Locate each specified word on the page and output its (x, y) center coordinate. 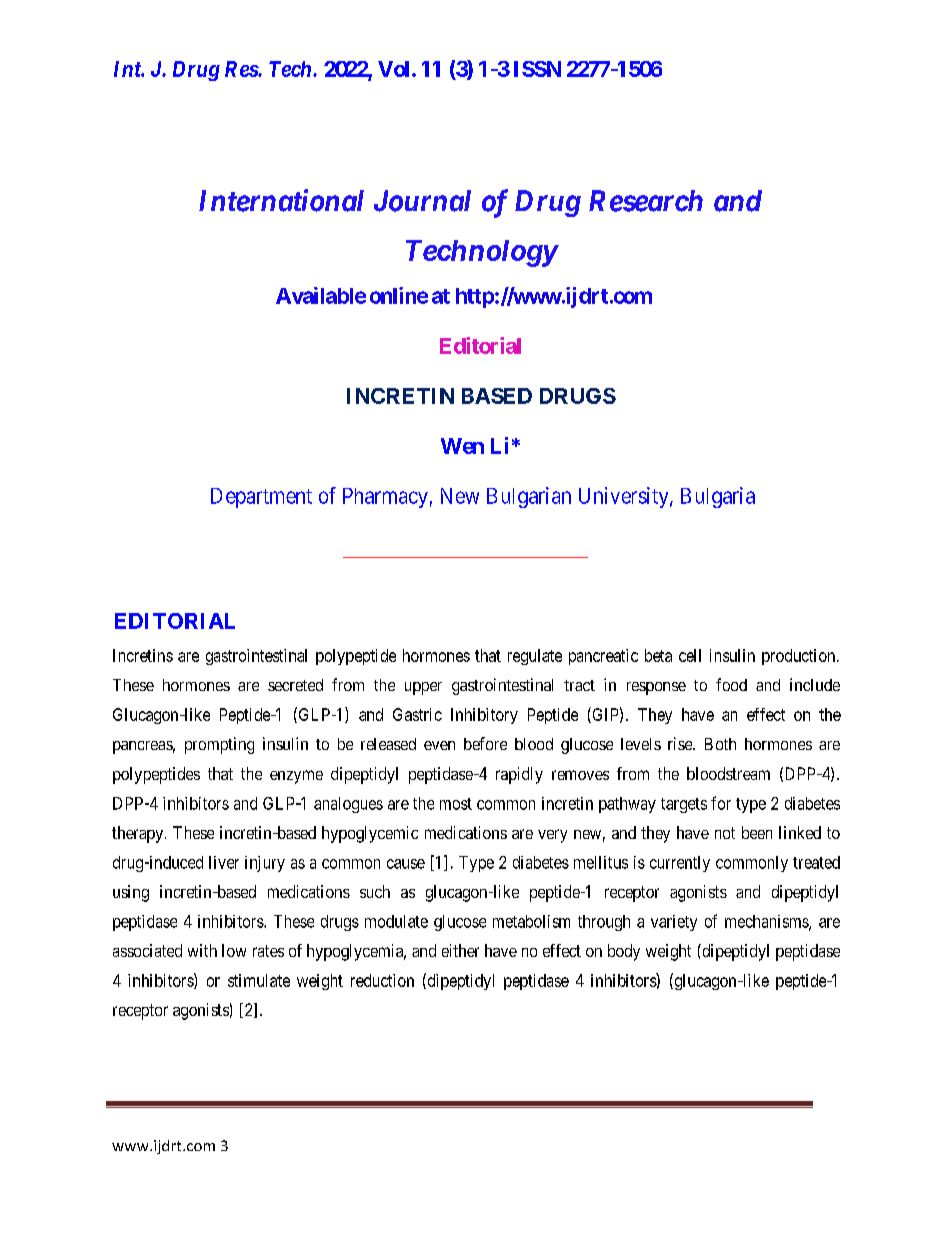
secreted (295, 685)
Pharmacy (385, 498)
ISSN (537, 69)
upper (423, 688)
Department (261, 498)
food (731, 684)
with (202, 950)
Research (646, 201)
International (281, 200)
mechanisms (767, 922)
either (460, 950)
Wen (462, 446)
